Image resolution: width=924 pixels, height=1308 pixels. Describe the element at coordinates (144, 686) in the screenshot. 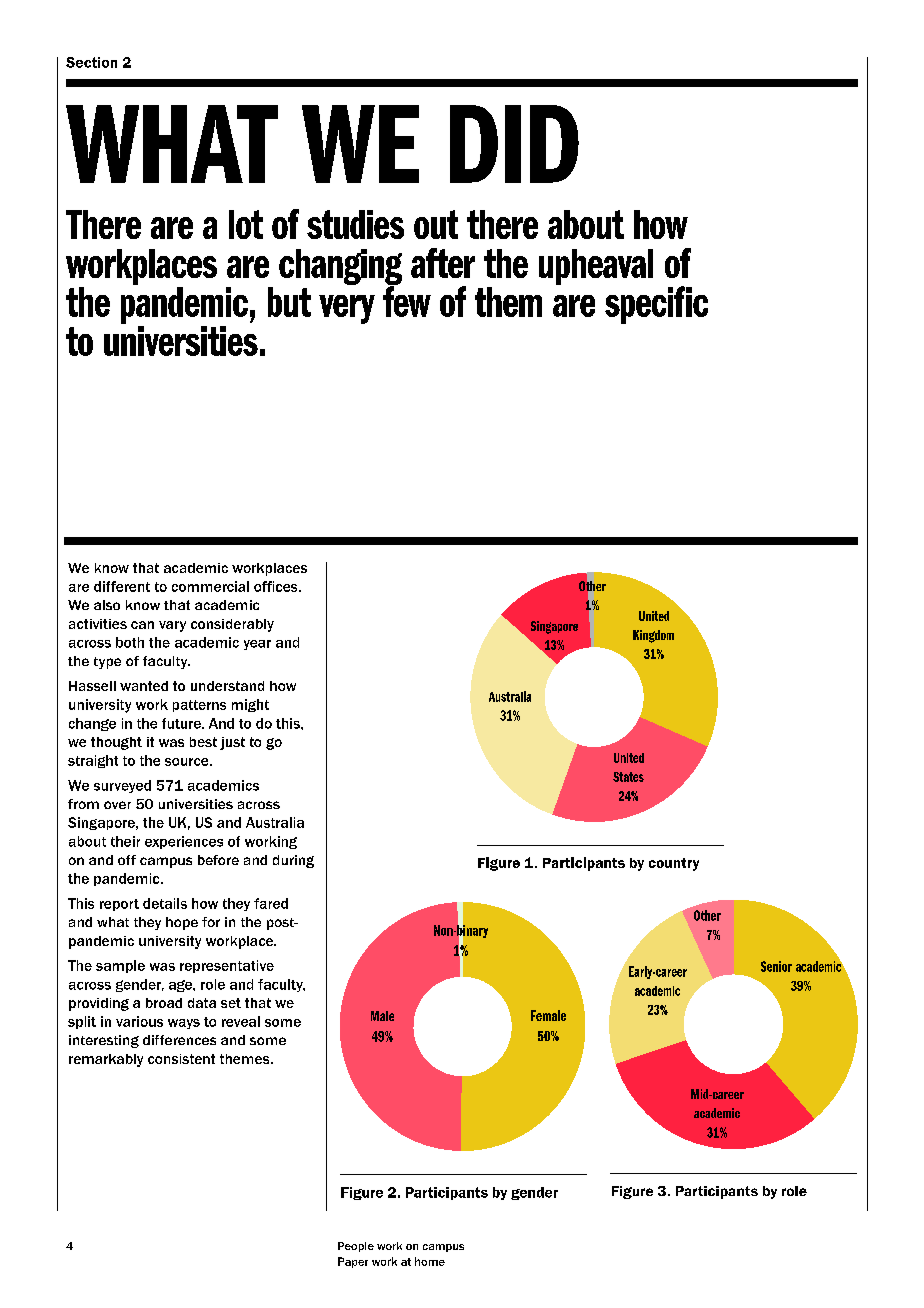

I see `wanted` at that location.
